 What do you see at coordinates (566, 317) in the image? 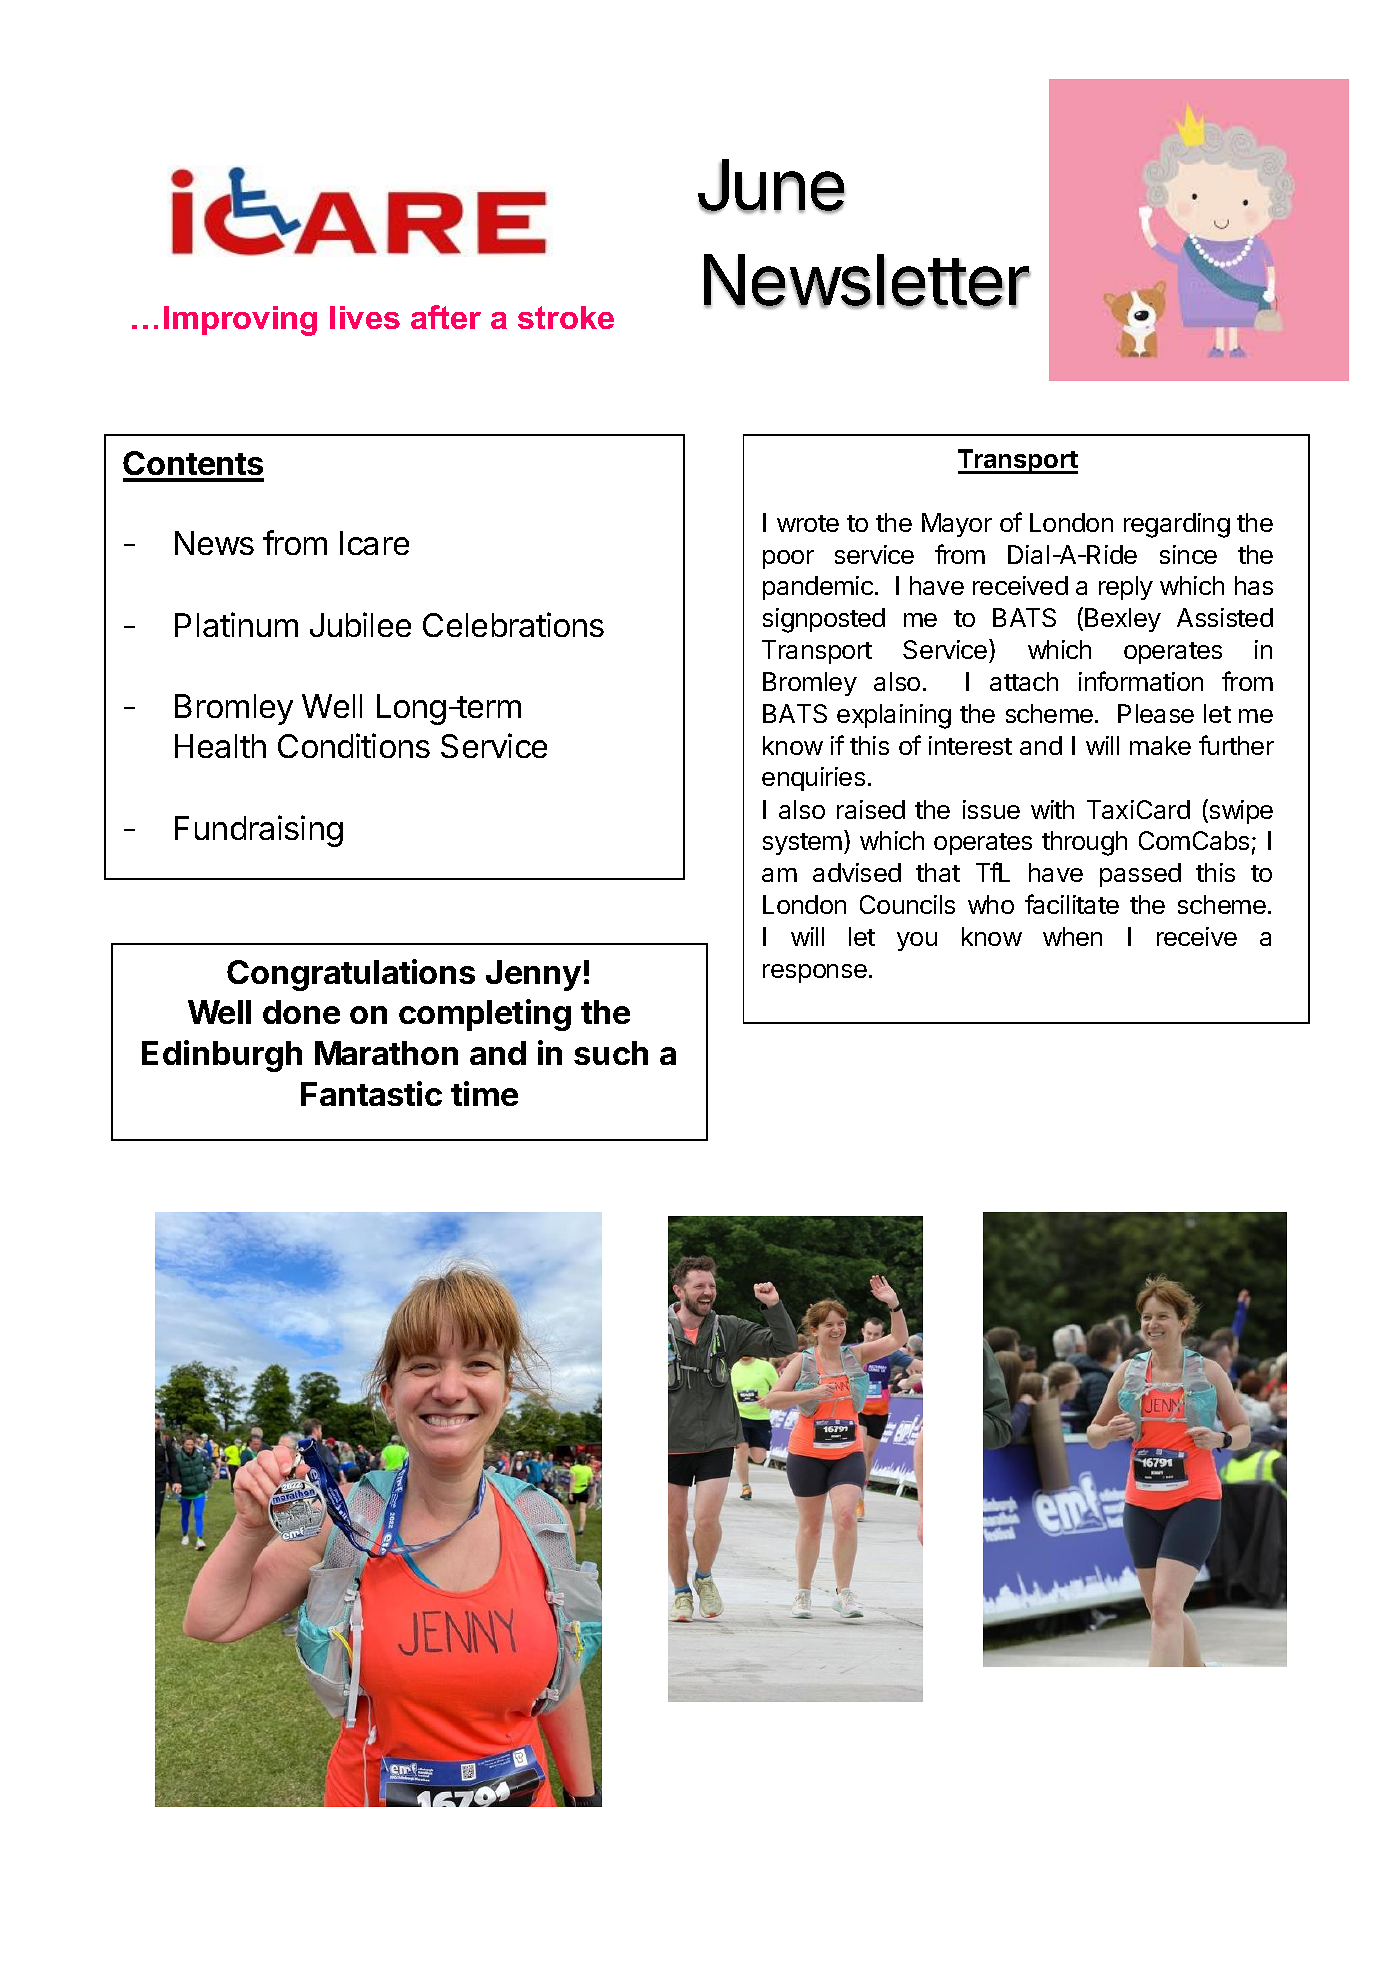
I see `stroke` at bounding box center [566, 317].
